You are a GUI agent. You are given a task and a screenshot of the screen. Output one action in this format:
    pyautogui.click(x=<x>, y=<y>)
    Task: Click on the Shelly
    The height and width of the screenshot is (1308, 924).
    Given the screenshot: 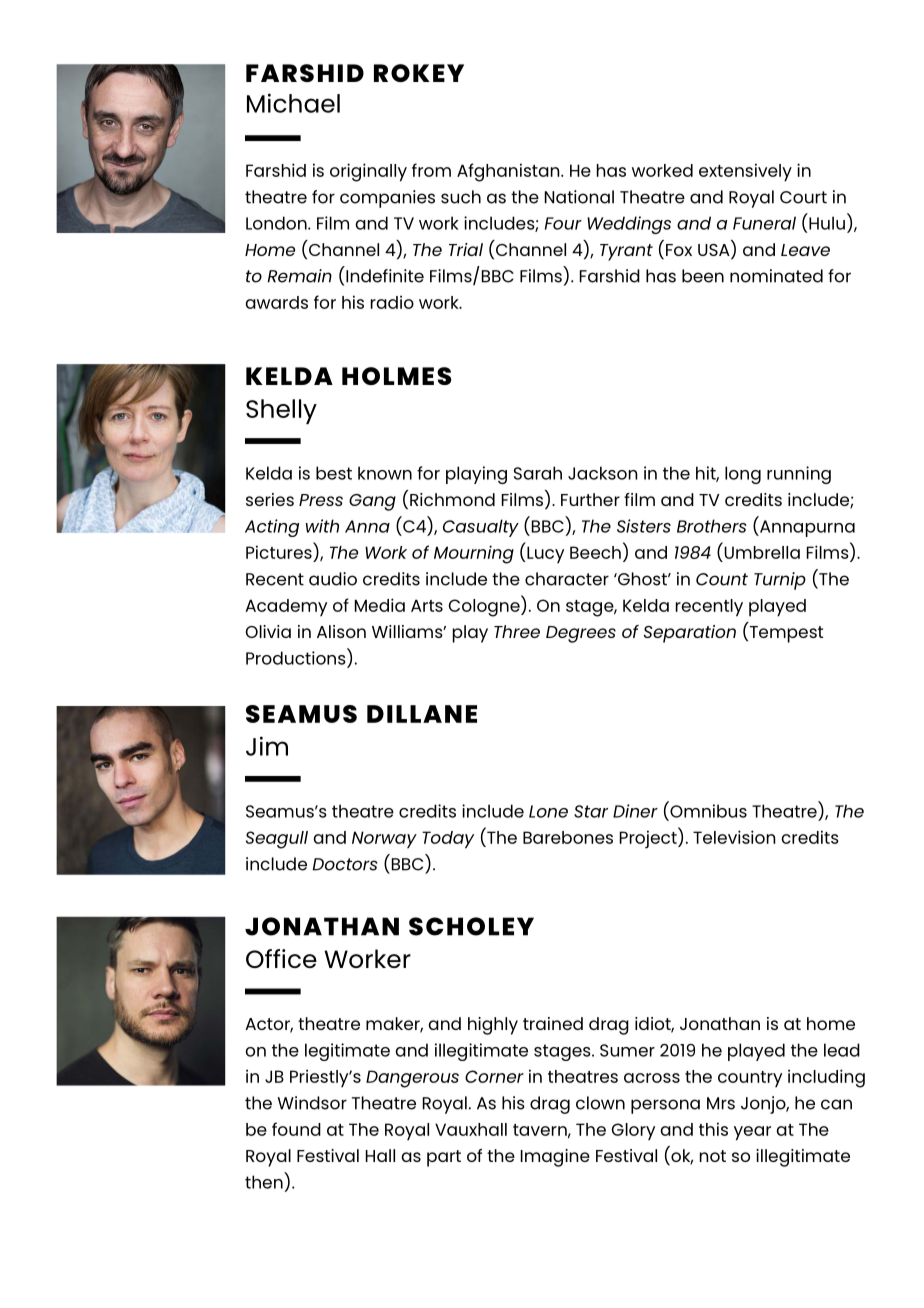 What is the action you would take?
    pyautogui.click(x=281, y=411)
